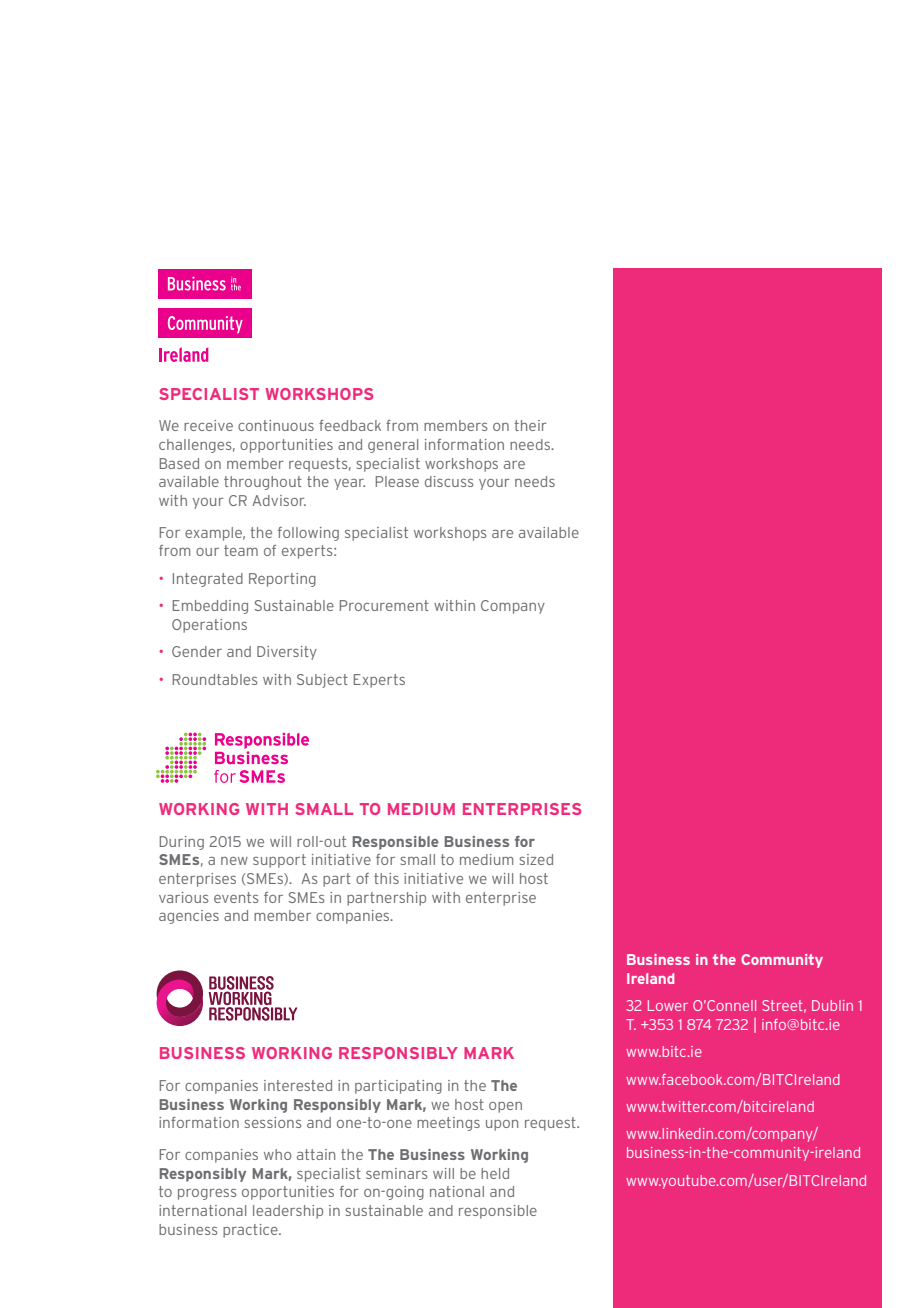  I want to click on sized, so click(536, 859).
